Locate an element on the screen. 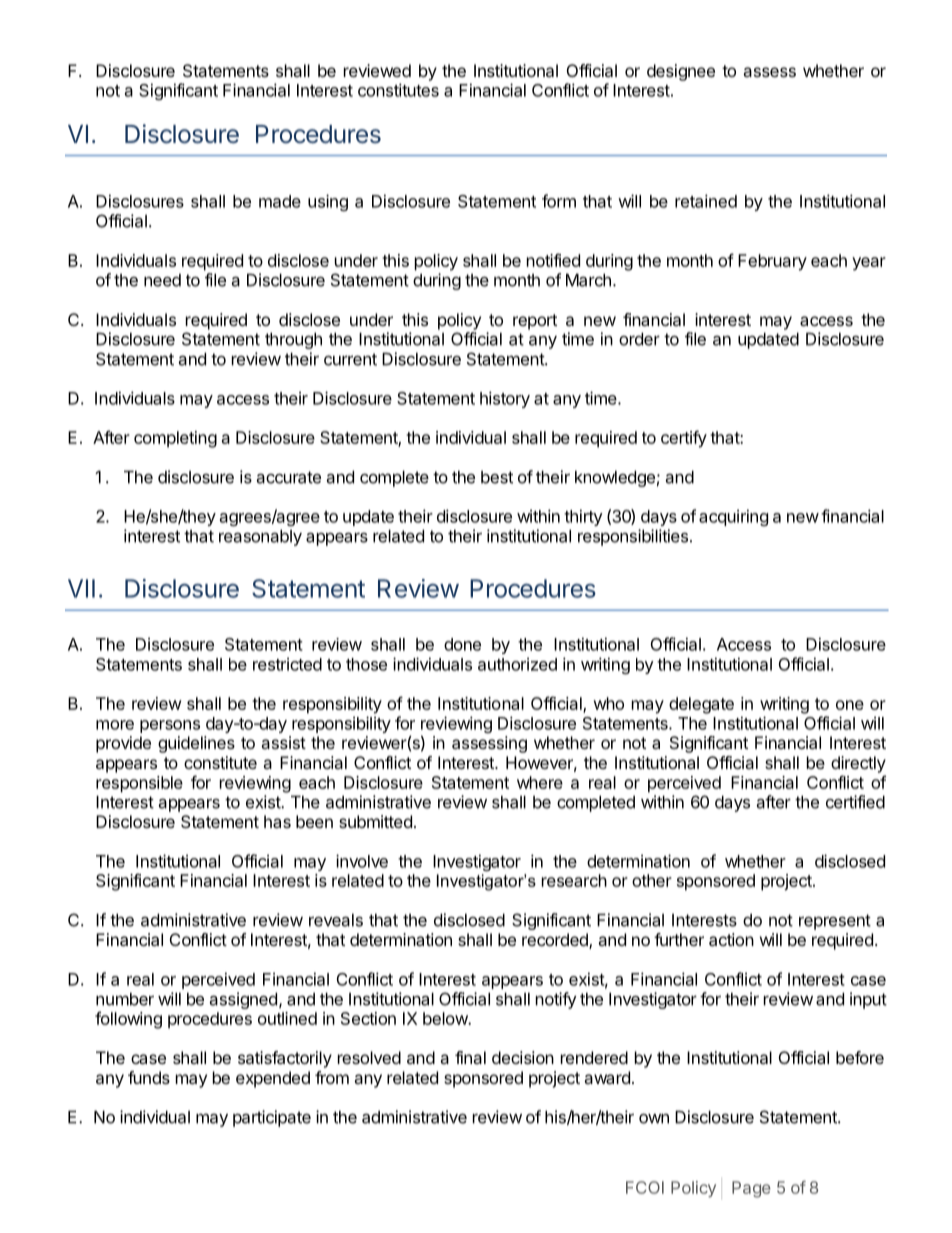 The image size is (952, 1233). notified is located at coordinates (553, 260).
